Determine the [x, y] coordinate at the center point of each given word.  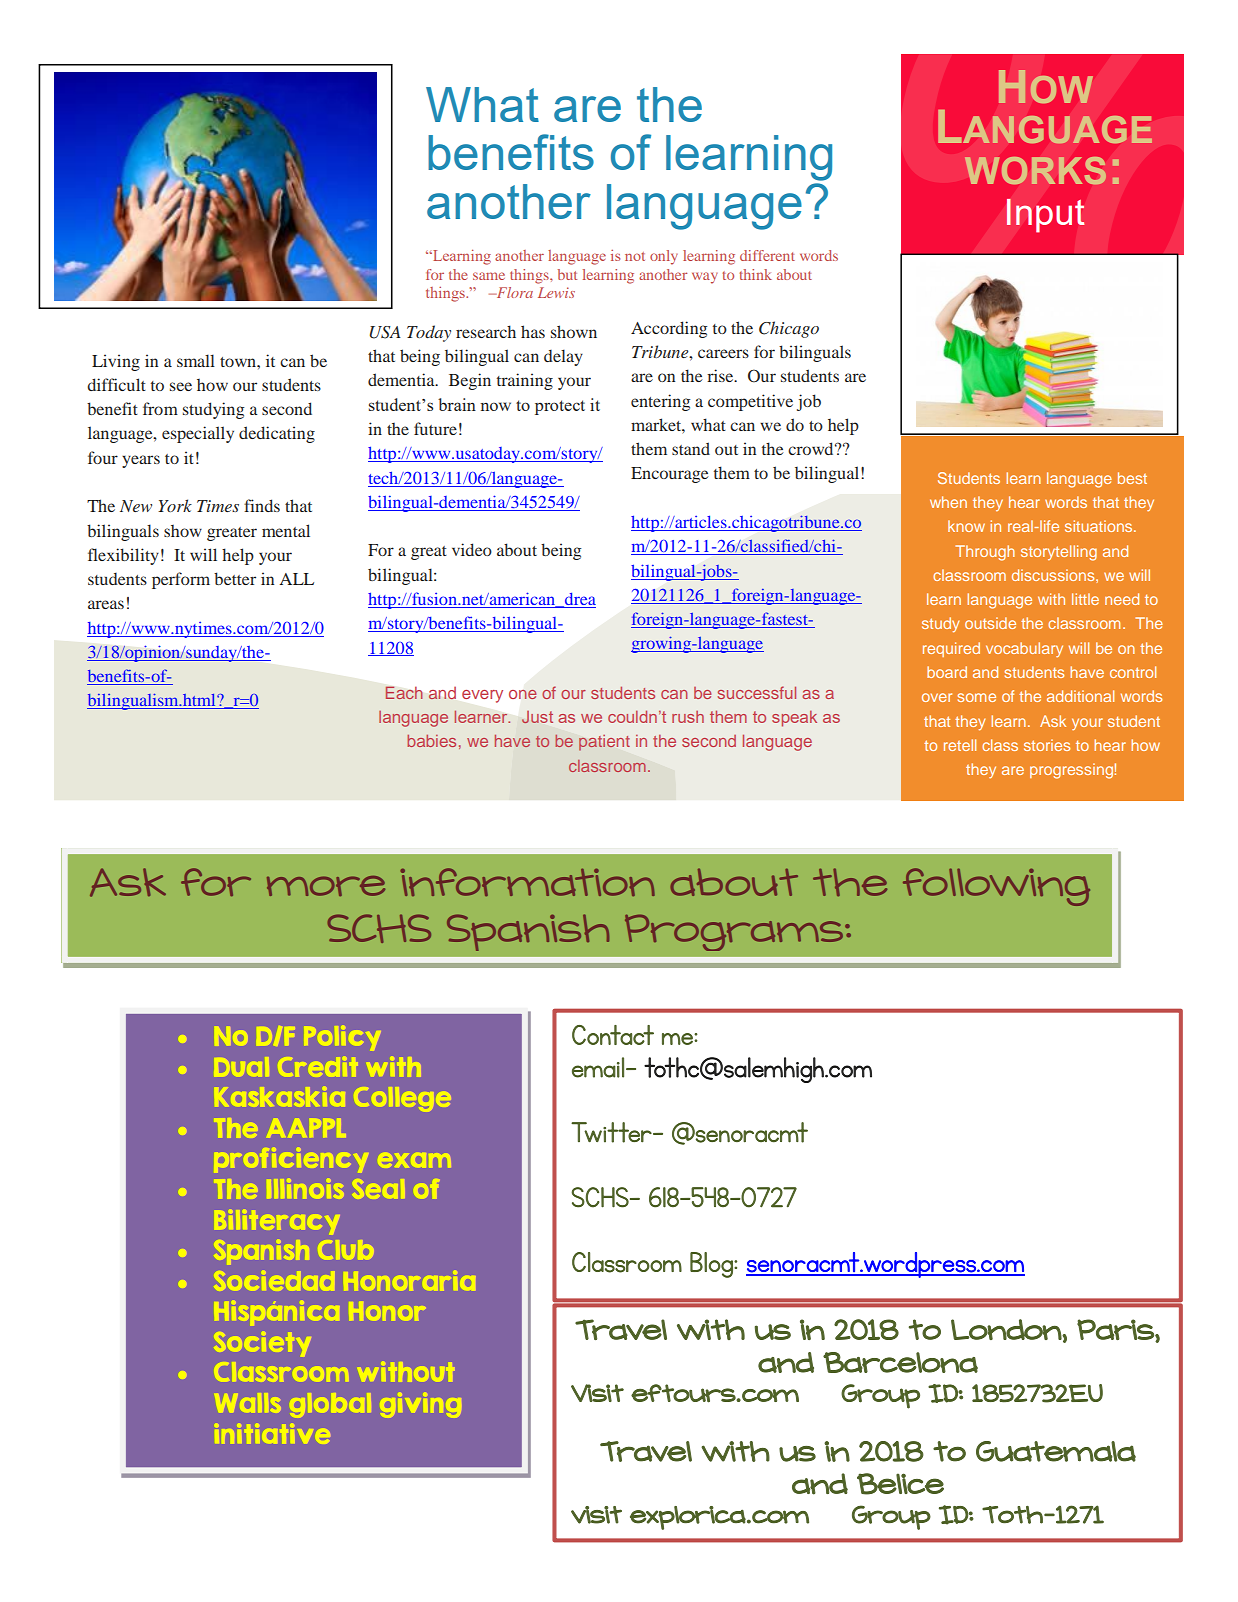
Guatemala [1056, 1451]
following [996, 887]
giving [422, 1404]
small [196, 360]
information [527, 882]
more [326, 886]
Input [1046, 216]
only [664, 257]
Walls [249, 1402]
